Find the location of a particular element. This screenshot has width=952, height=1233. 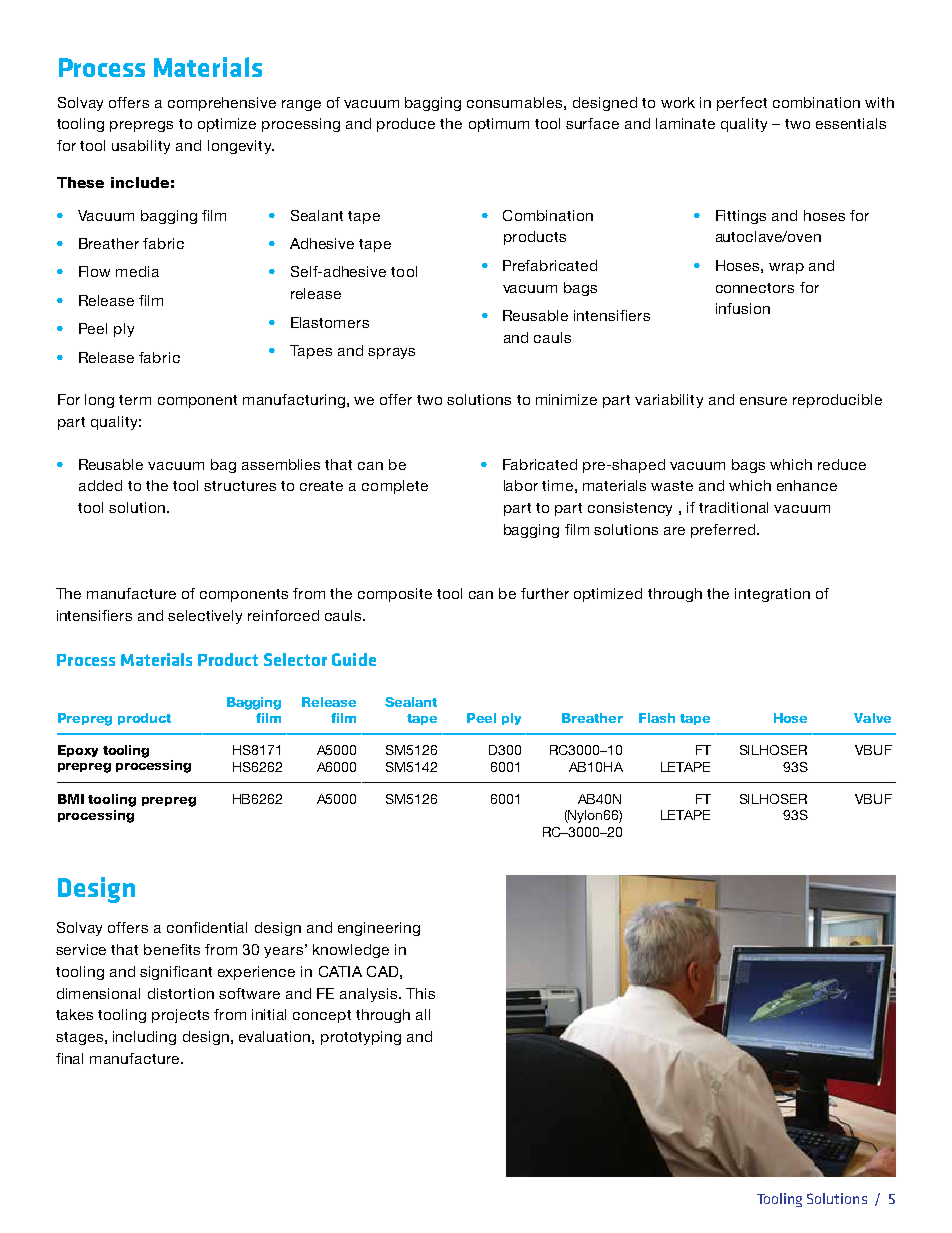

Valve is located at coordinates (872, 718).
